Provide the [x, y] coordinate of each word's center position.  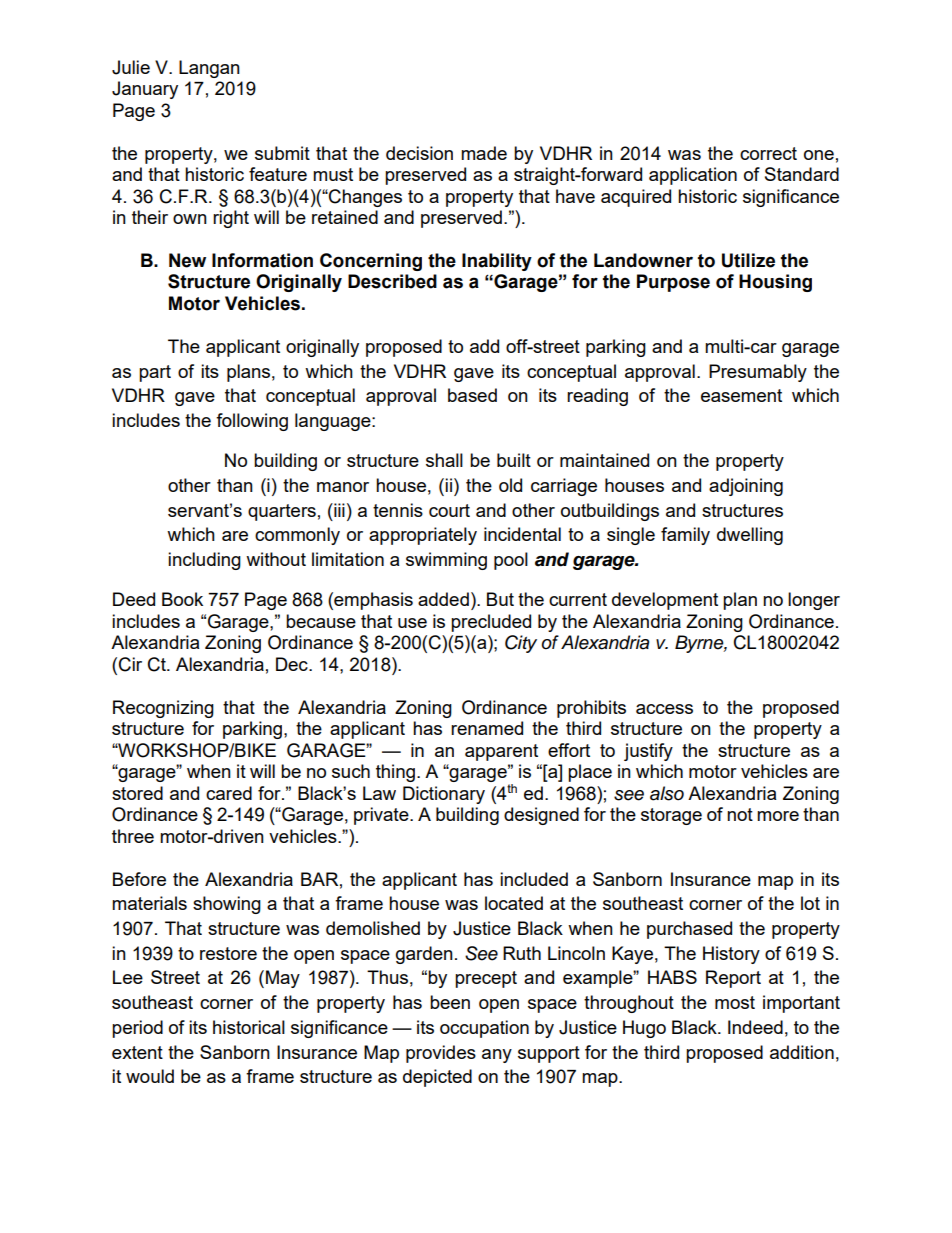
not [740, 814]
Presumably [758, 373]
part [155, 373]
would [150, 1076]
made [484, 153]
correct [768, 153]
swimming [446, 561]
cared [229, 793]
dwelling [750, 536]
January [145, 90]
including [204, 561]
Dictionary [444, 795]
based [472, 395]
